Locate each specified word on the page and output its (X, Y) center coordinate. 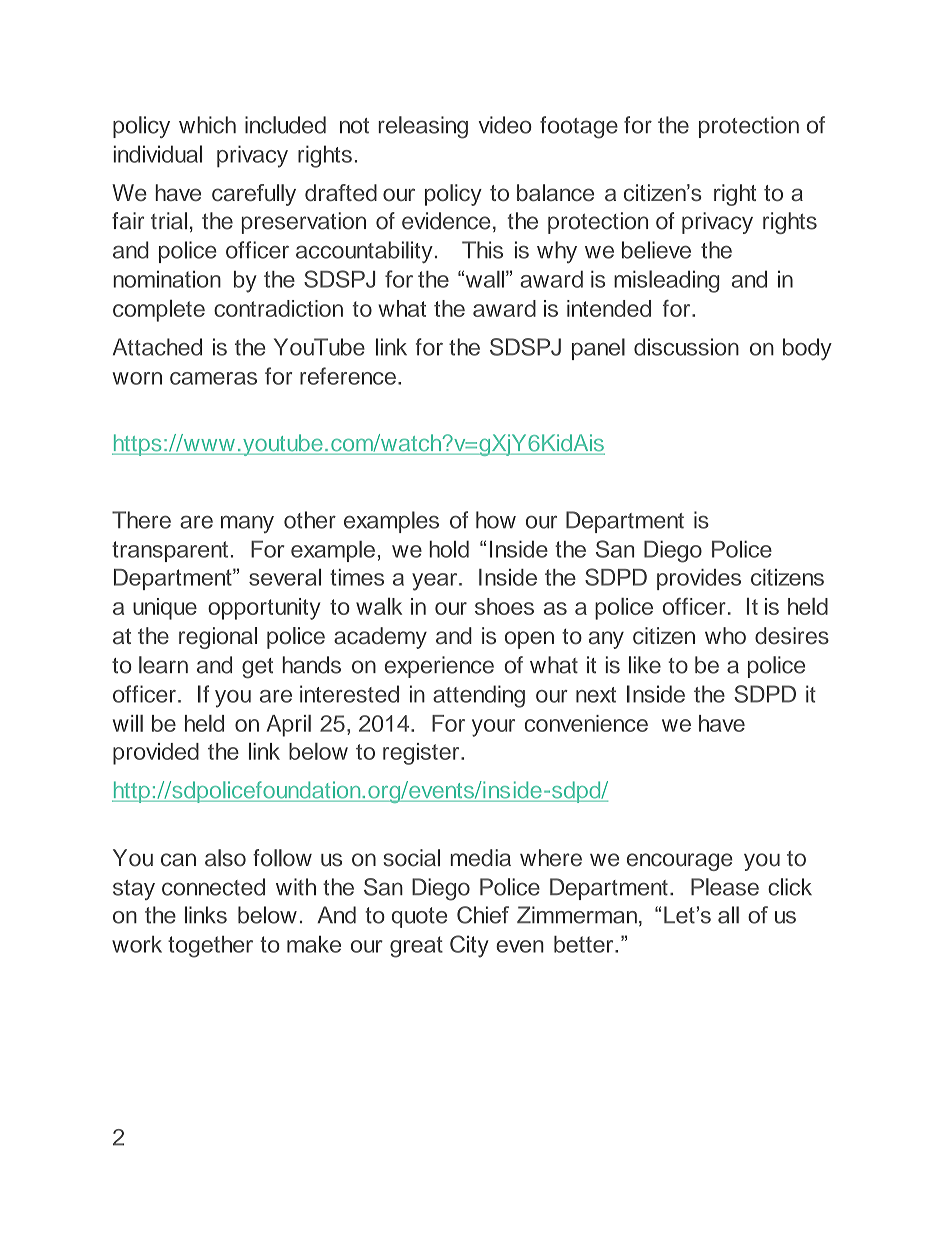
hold (449, 549)
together (210, 947)
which (207, 125)
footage (579, 127)
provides (699, 579)
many (247, 524)
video (505, 125)
